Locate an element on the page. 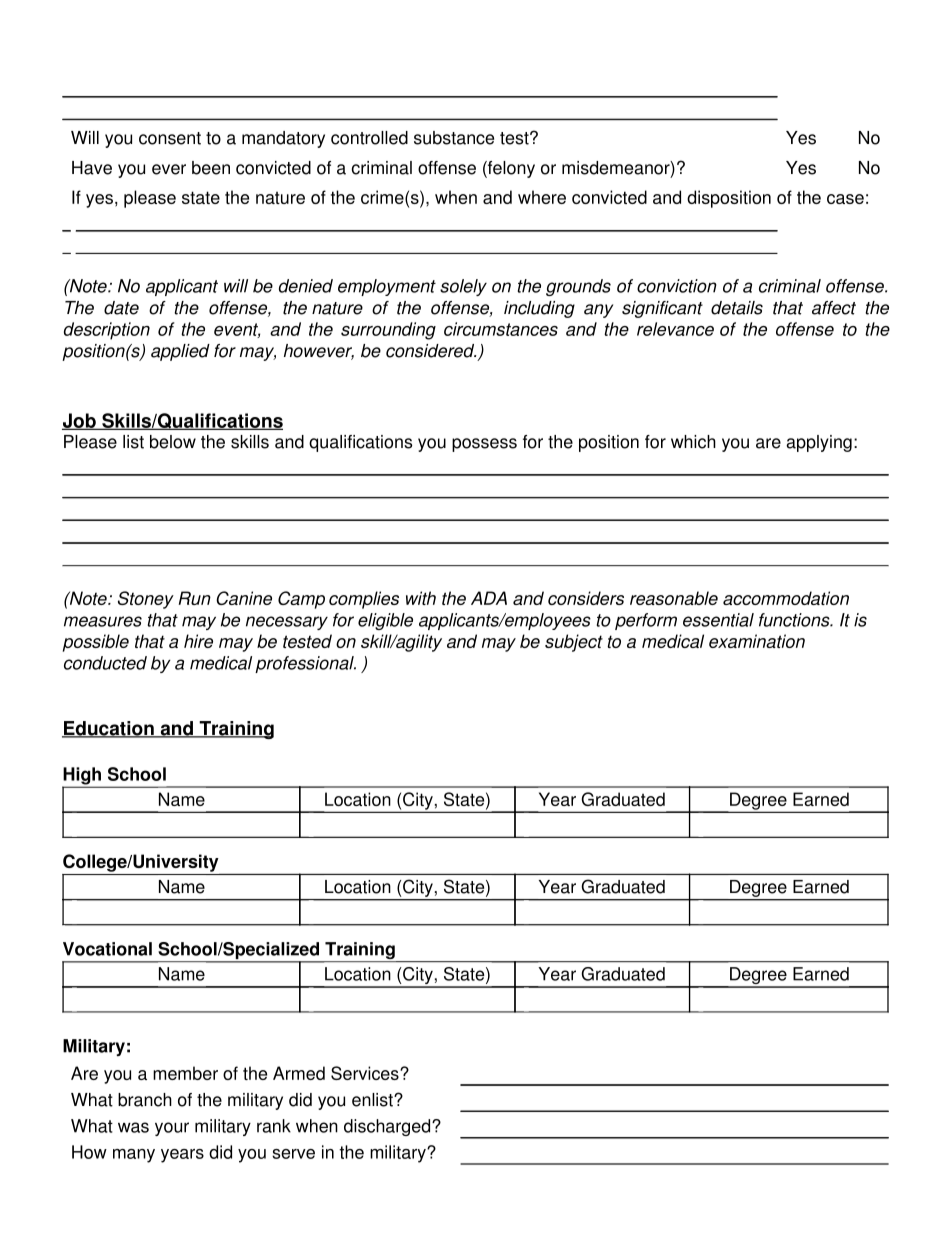  case is located at coordinates (845, 199).
